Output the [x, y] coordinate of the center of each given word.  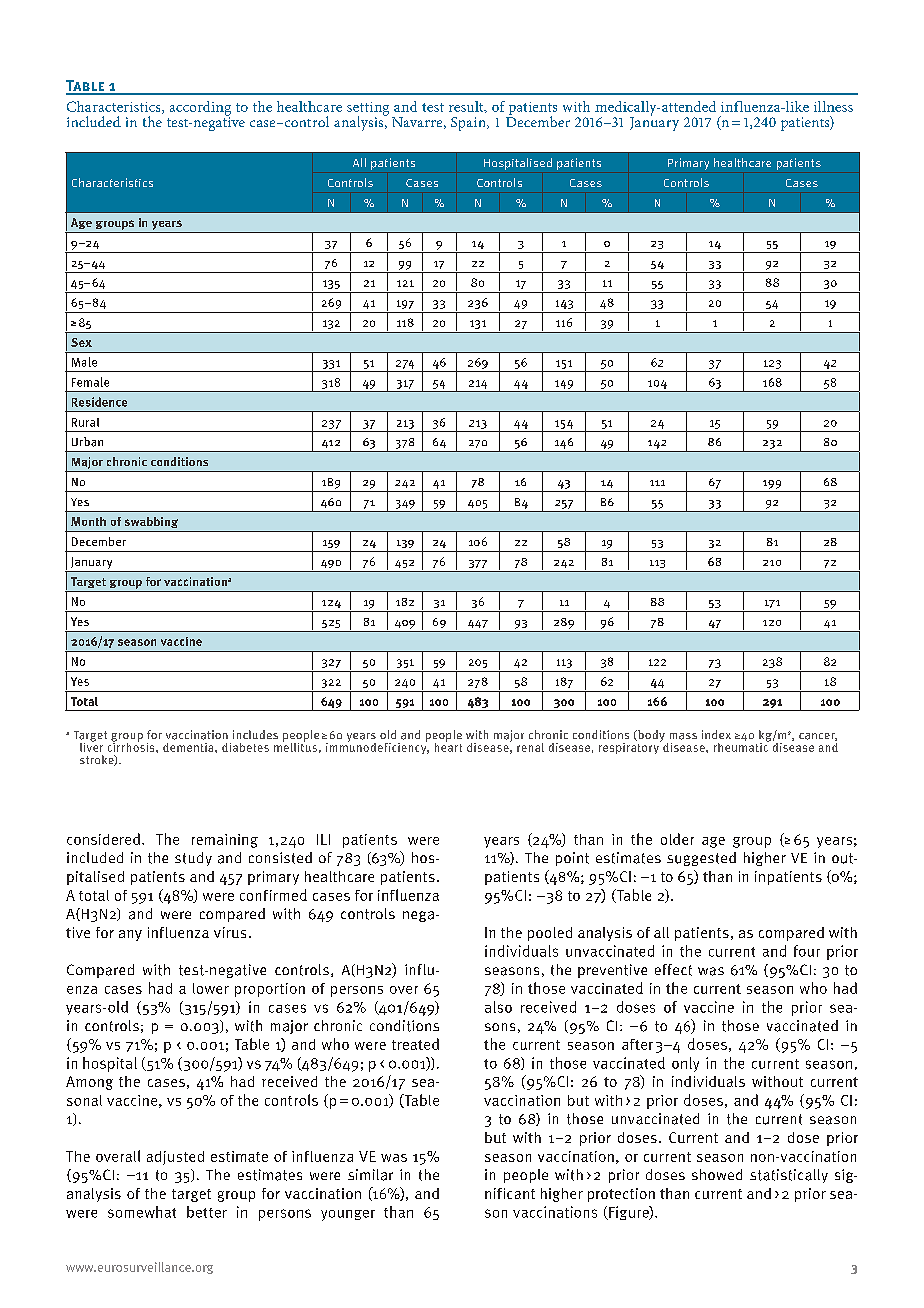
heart [448, 746]
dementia [189, 747]
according [200, 109]
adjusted [175, 1158]
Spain [469, 124]
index [716, 734]
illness [833, 106]
